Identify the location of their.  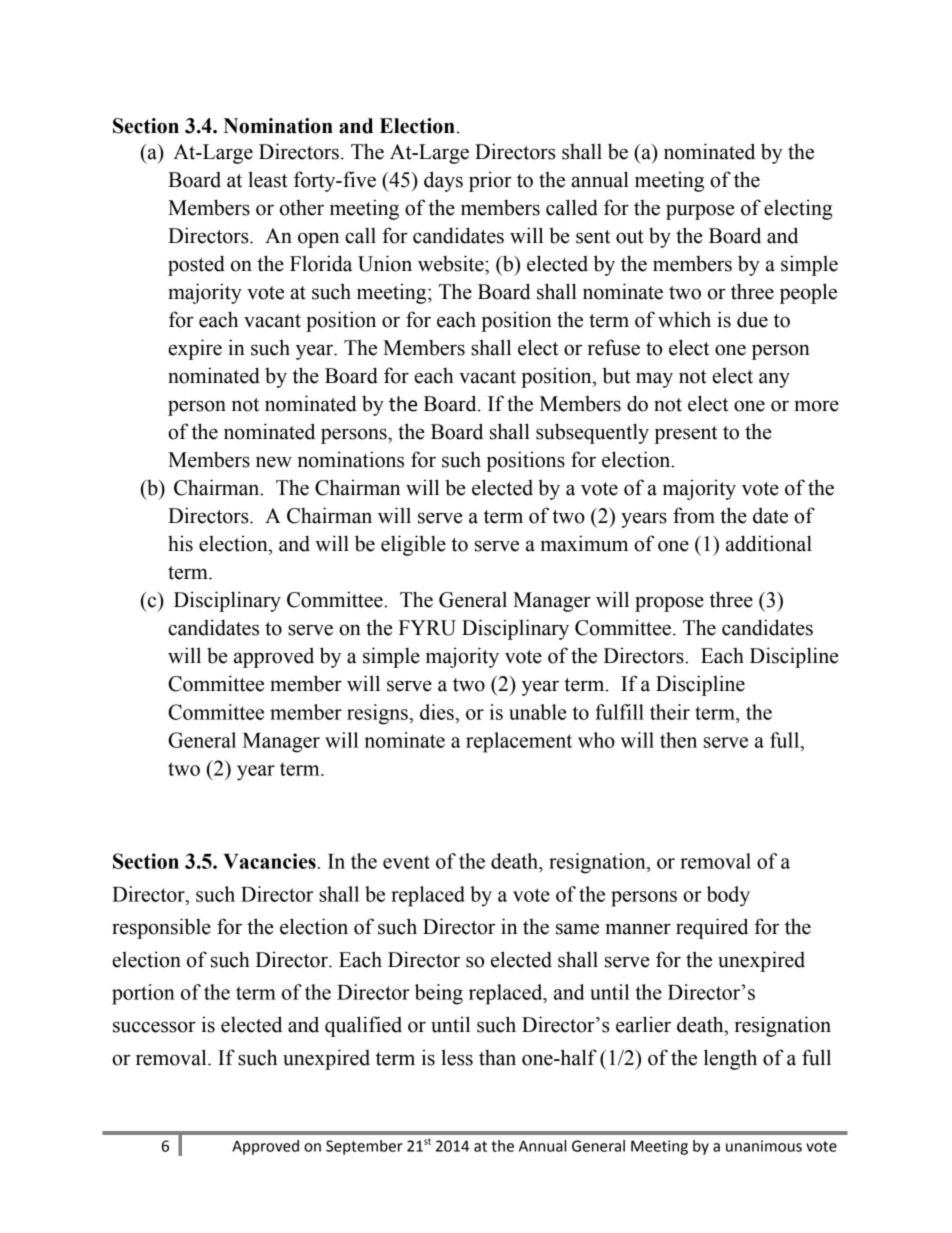
(670, 712).
